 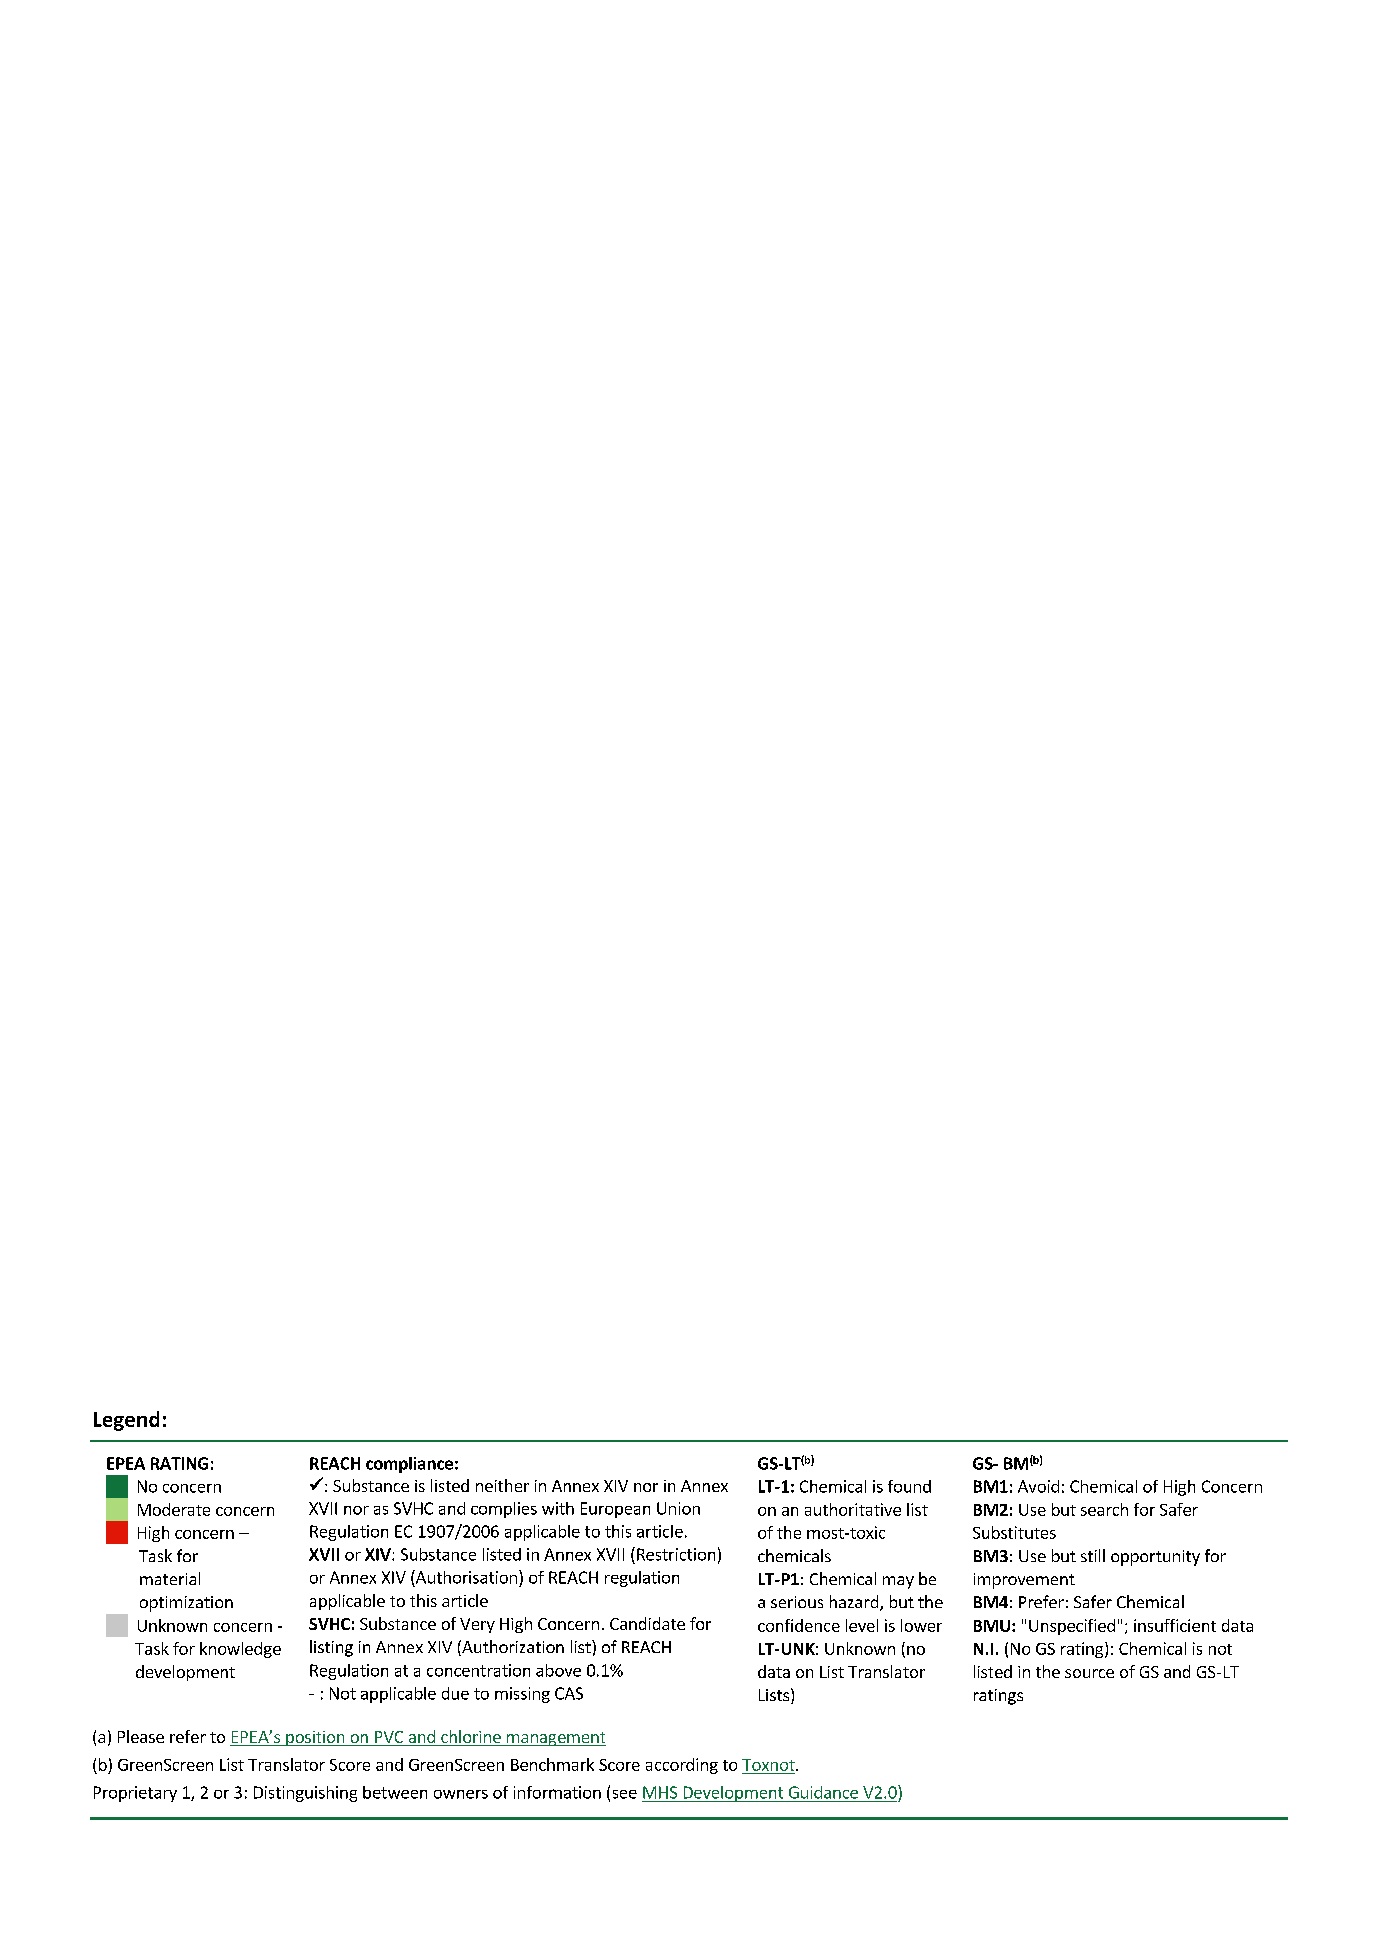 What do you see at coordinates (305, 1794) in the screenshot?
I see `Distinguishing` at bounding box center [305, 1794].
